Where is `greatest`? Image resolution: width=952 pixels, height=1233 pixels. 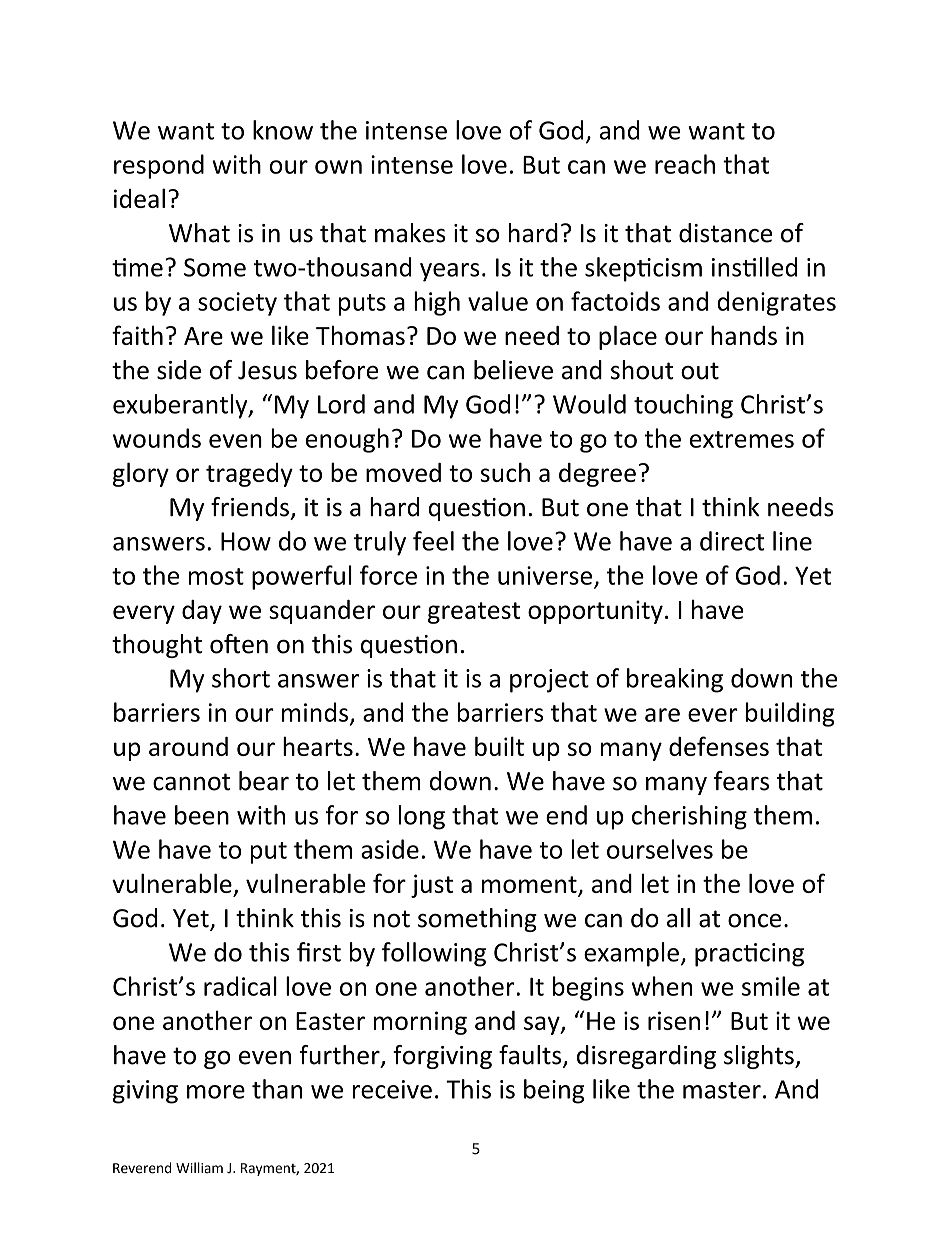 greatest is located at coordinates (474, 613).
